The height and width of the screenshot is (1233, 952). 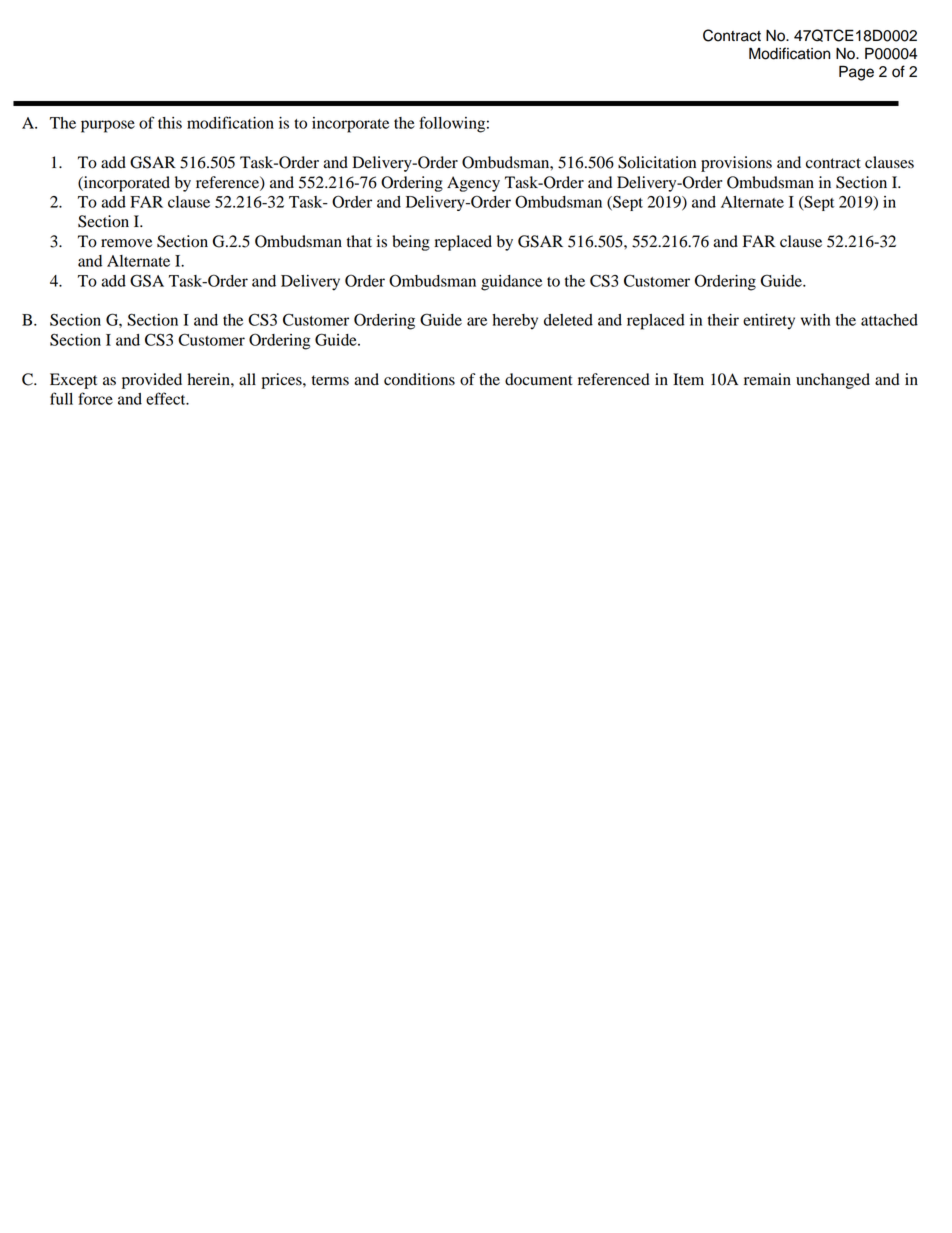 I want to click on this, so click(x=170, y=123).
